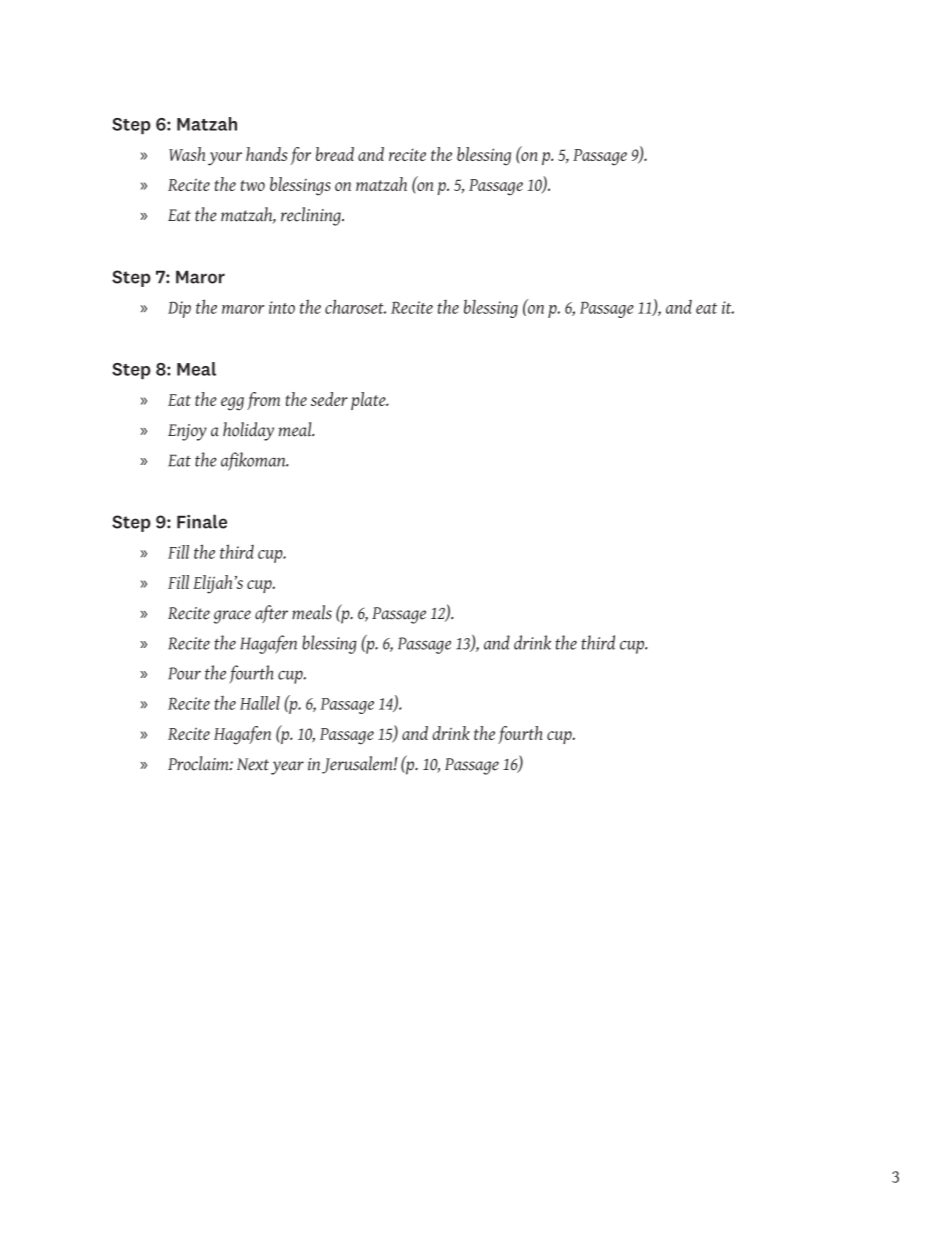 The height and width of the page is (1233, 952). What do you see at coordinates (369, 401) in the page?
I see `plate` at bounding box center [369, 401].
